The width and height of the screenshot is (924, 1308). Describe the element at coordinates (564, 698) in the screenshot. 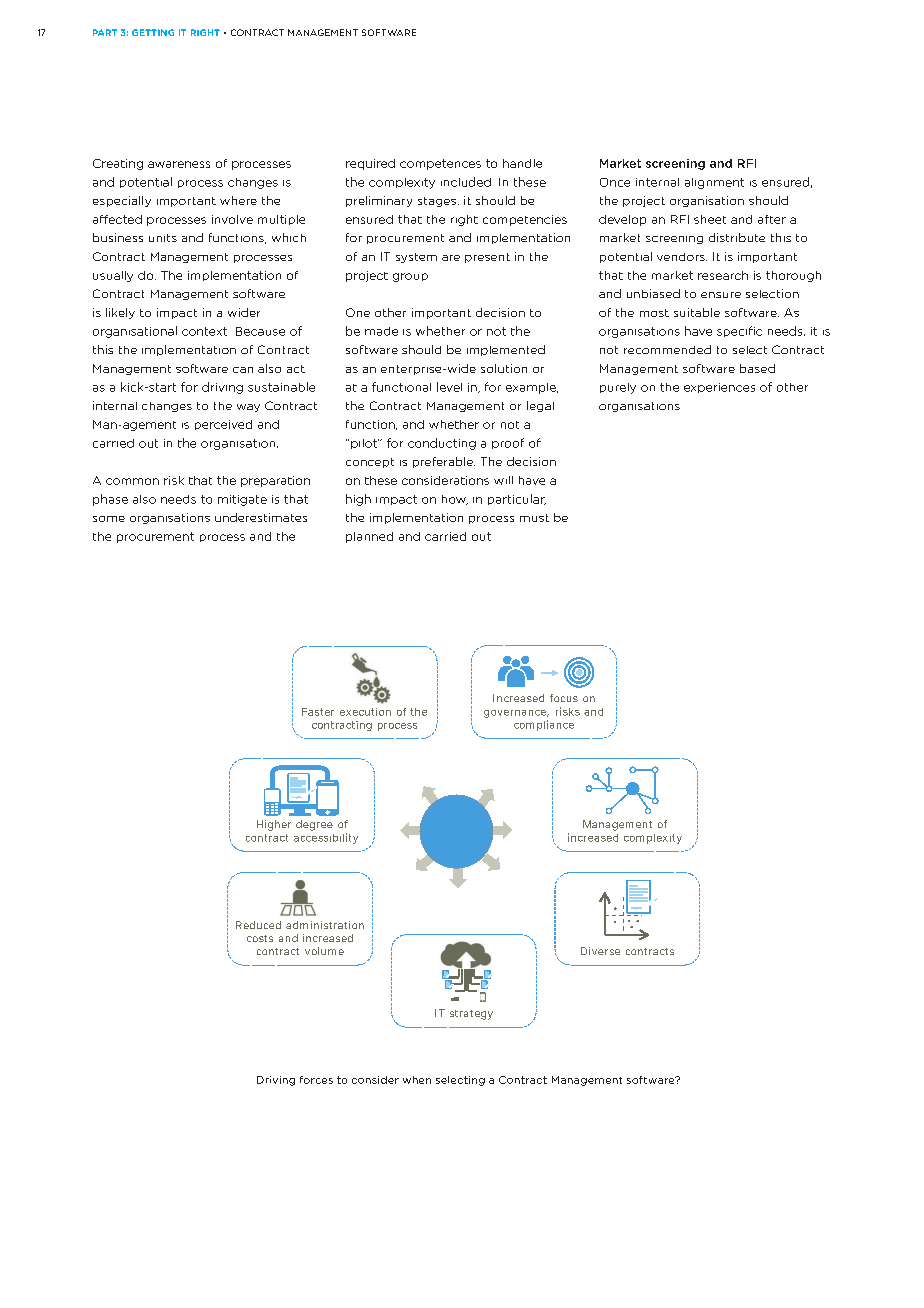

I see `focus` at that location.
